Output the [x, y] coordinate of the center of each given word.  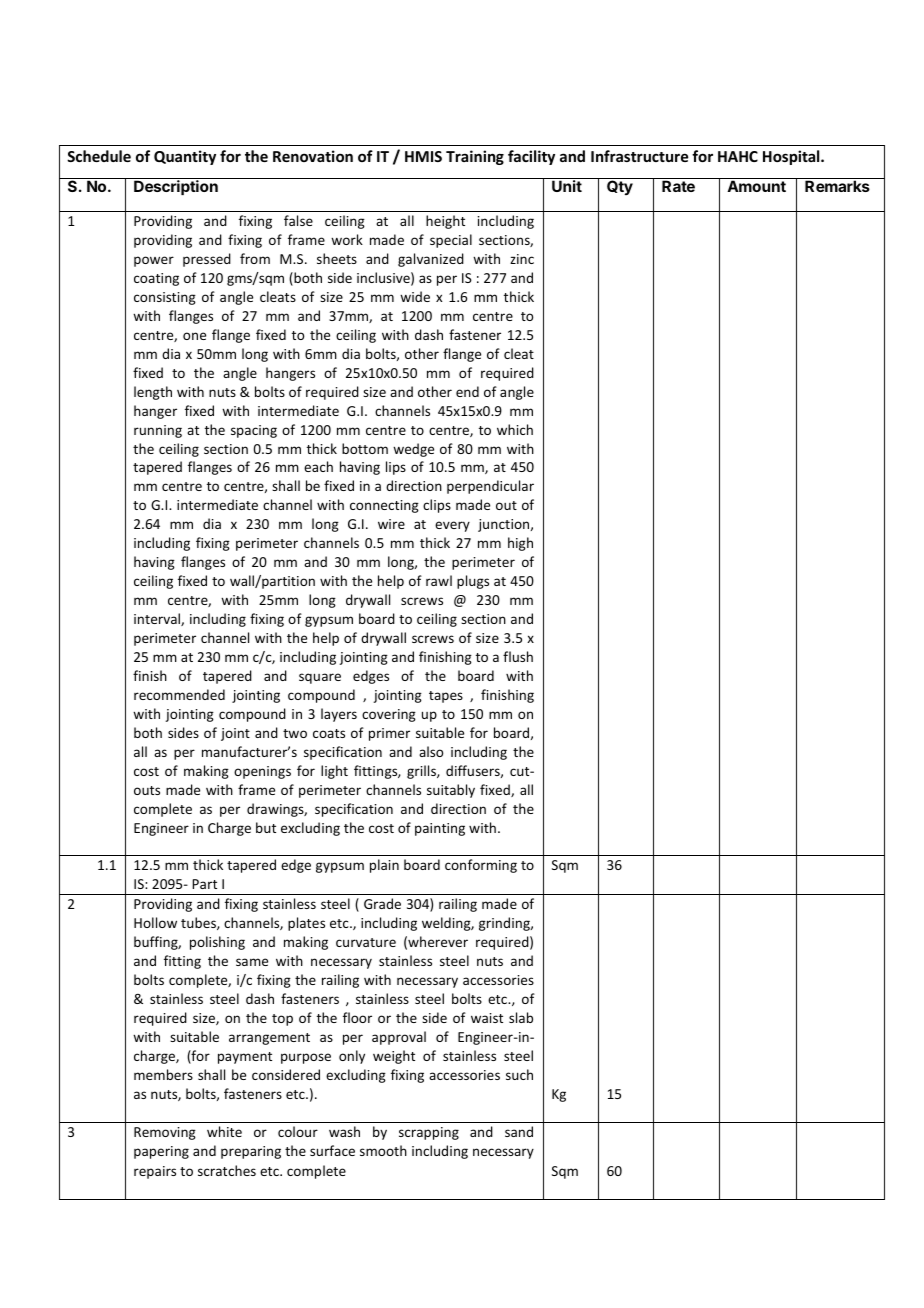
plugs [473, 582]
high [520, 544]
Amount [756, 186]
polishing [217, 943]
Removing [165, 1133]
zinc [522, 259]
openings [262, 772]
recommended [179, 694]
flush [518, 656]
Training [475, 157]
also [431, 751]
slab [521, 1017]
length [153, 393]
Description [176, 187]
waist [487, 1018]
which [515, 429]
